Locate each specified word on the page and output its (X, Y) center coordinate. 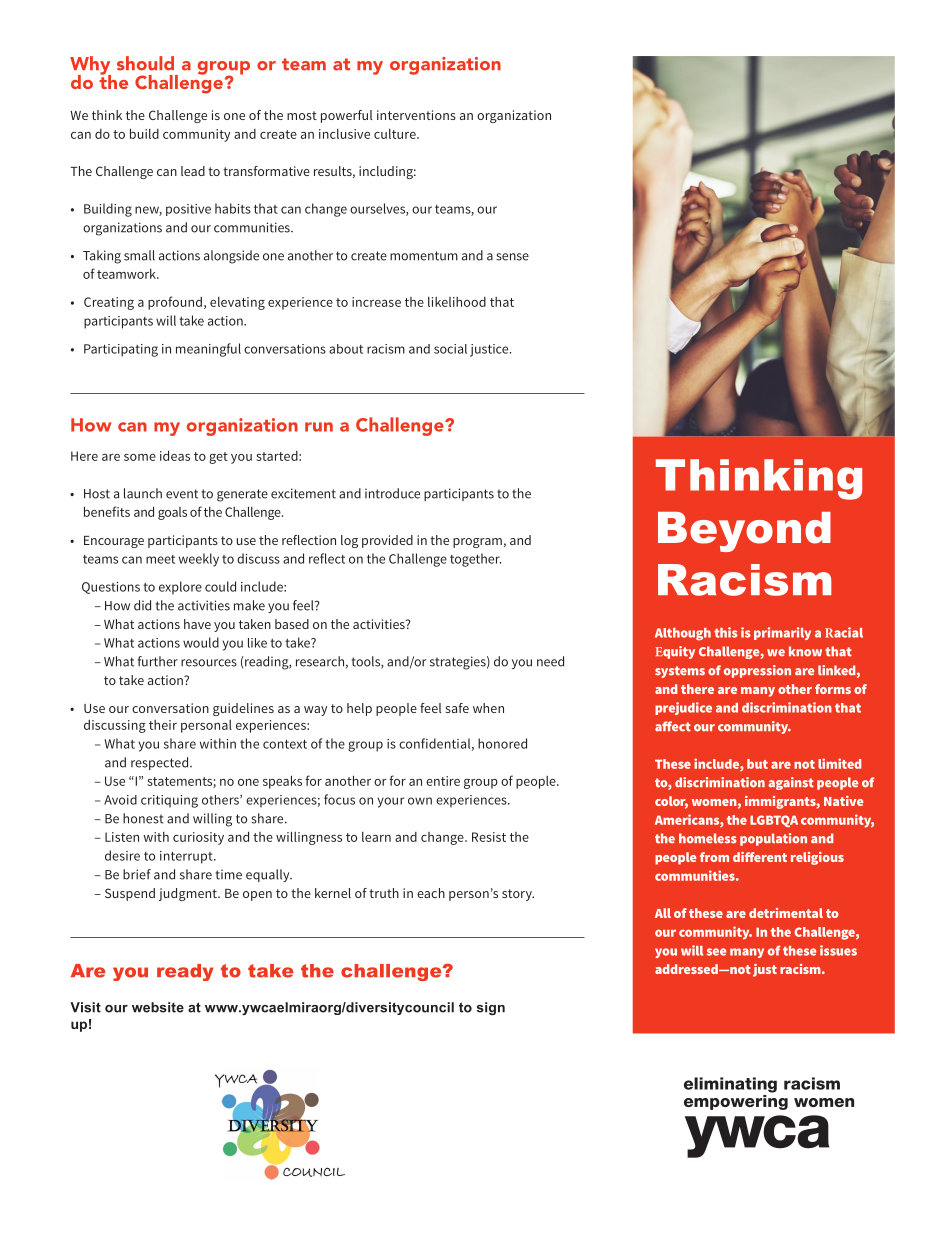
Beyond (744, 532)
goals (172, 513)
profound (175, 303)
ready (185, 972)
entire (443, 781)
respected (159, 763)
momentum (424, 256)
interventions (416, 115)
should (145, 63)
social (450, 349)
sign (491, 1008)
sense (512, 257)
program (477, 543)
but (757, 764)
